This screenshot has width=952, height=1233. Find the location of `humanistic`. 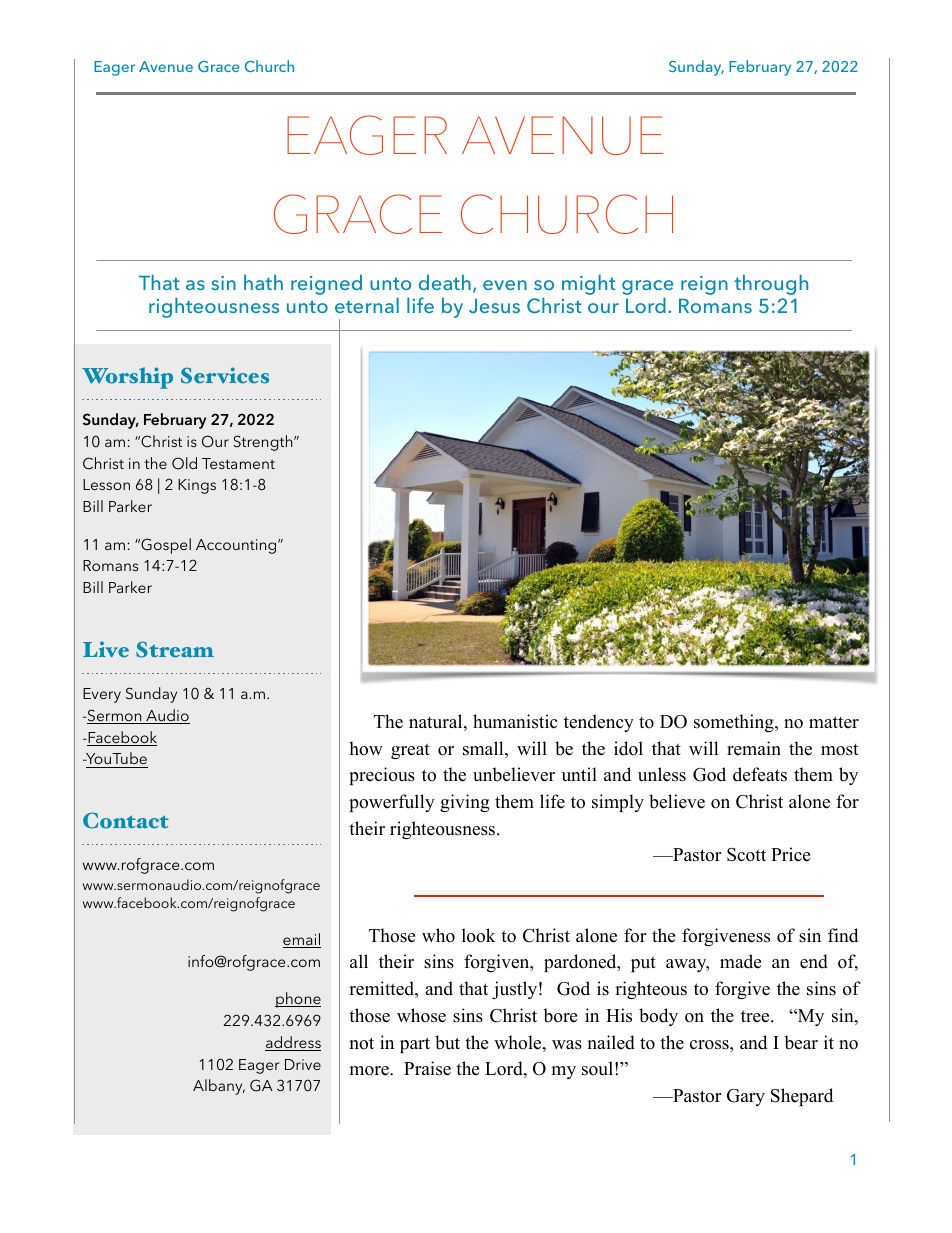

humanistic is located at coordinates (515, 721).
